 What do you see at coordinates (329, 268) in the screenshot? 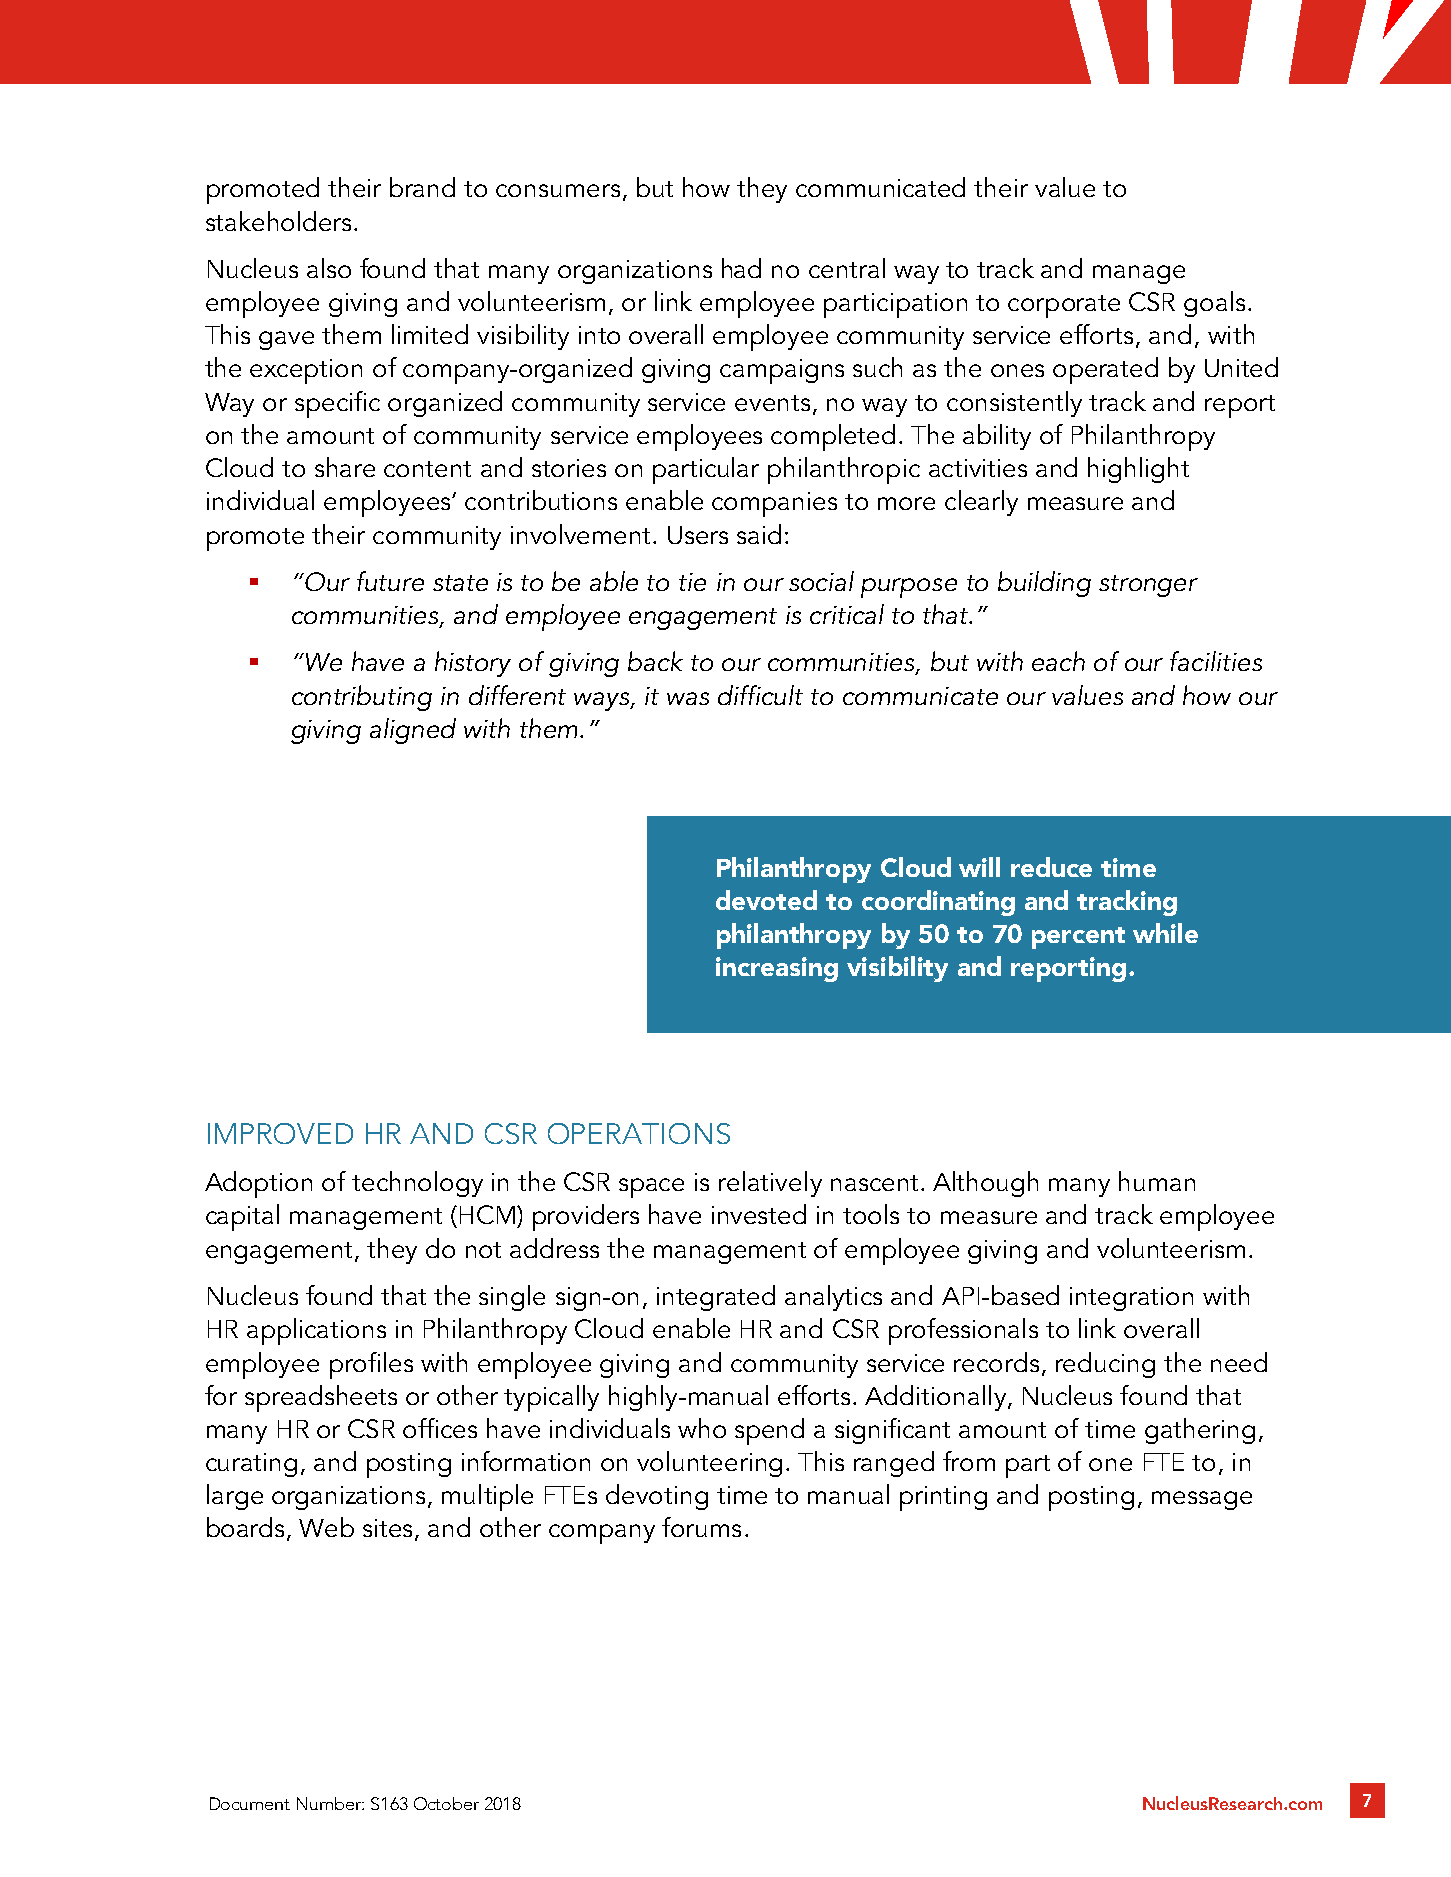
I see `also` at bounding box center [329, 268].
